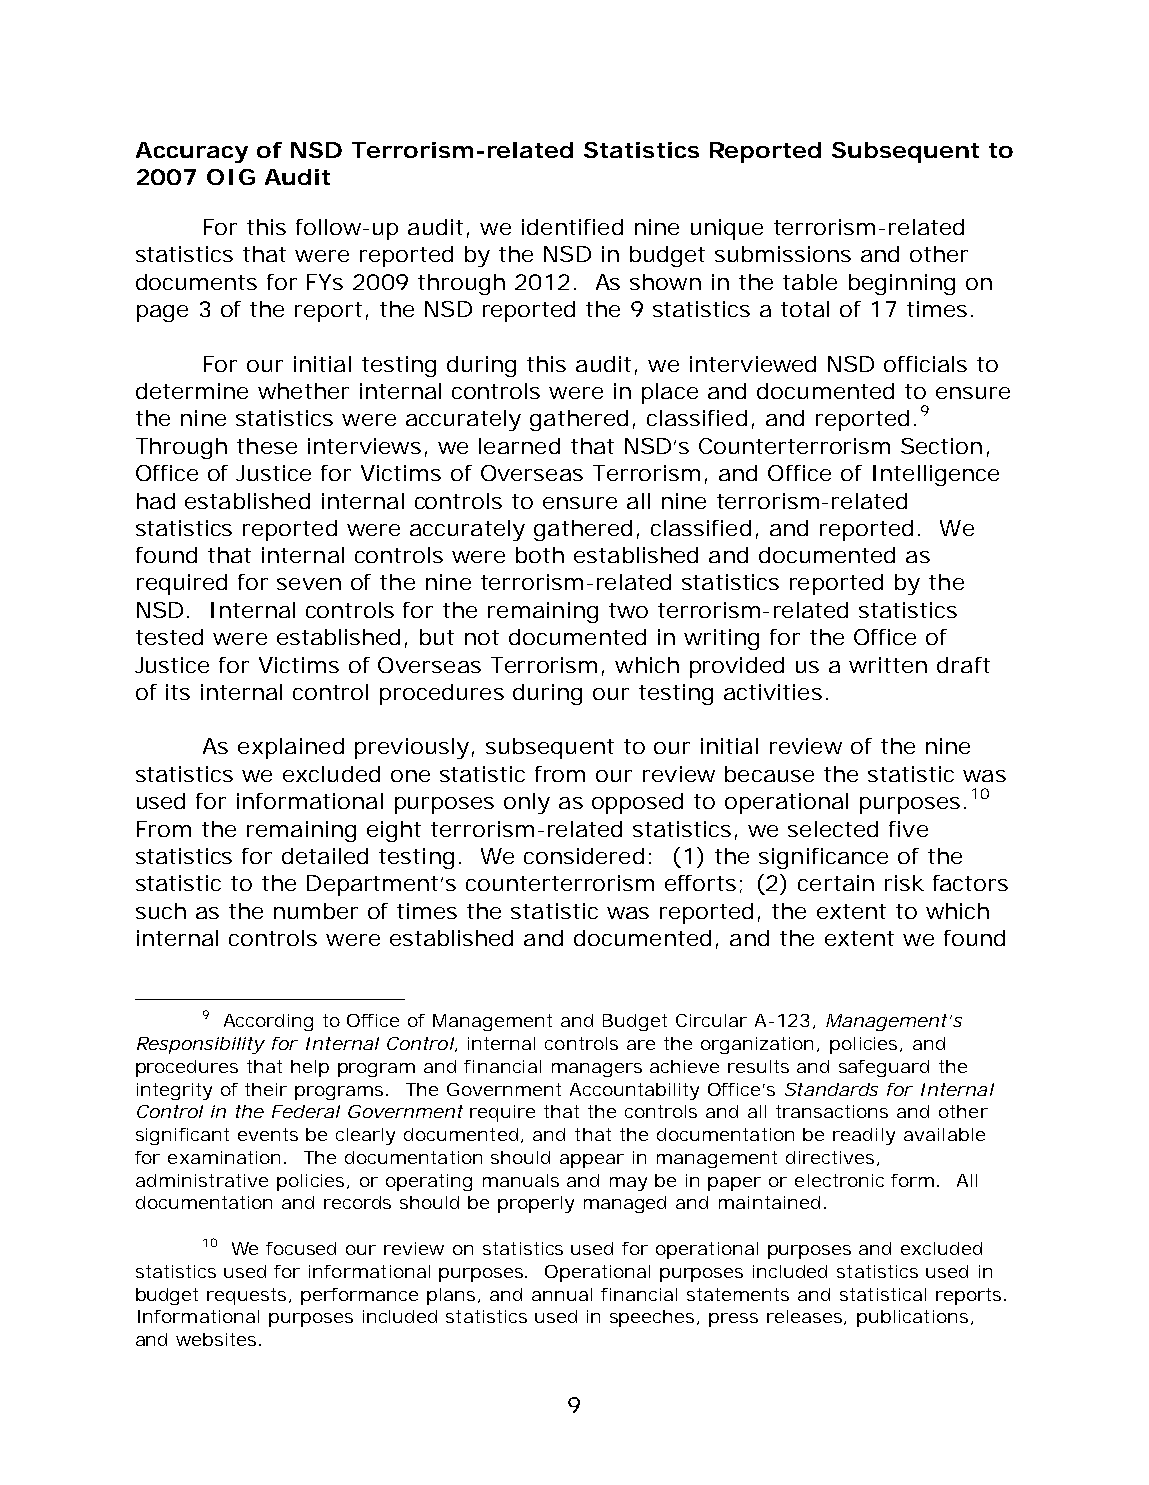  I want to click on Accuracy, so click(192, 152).
